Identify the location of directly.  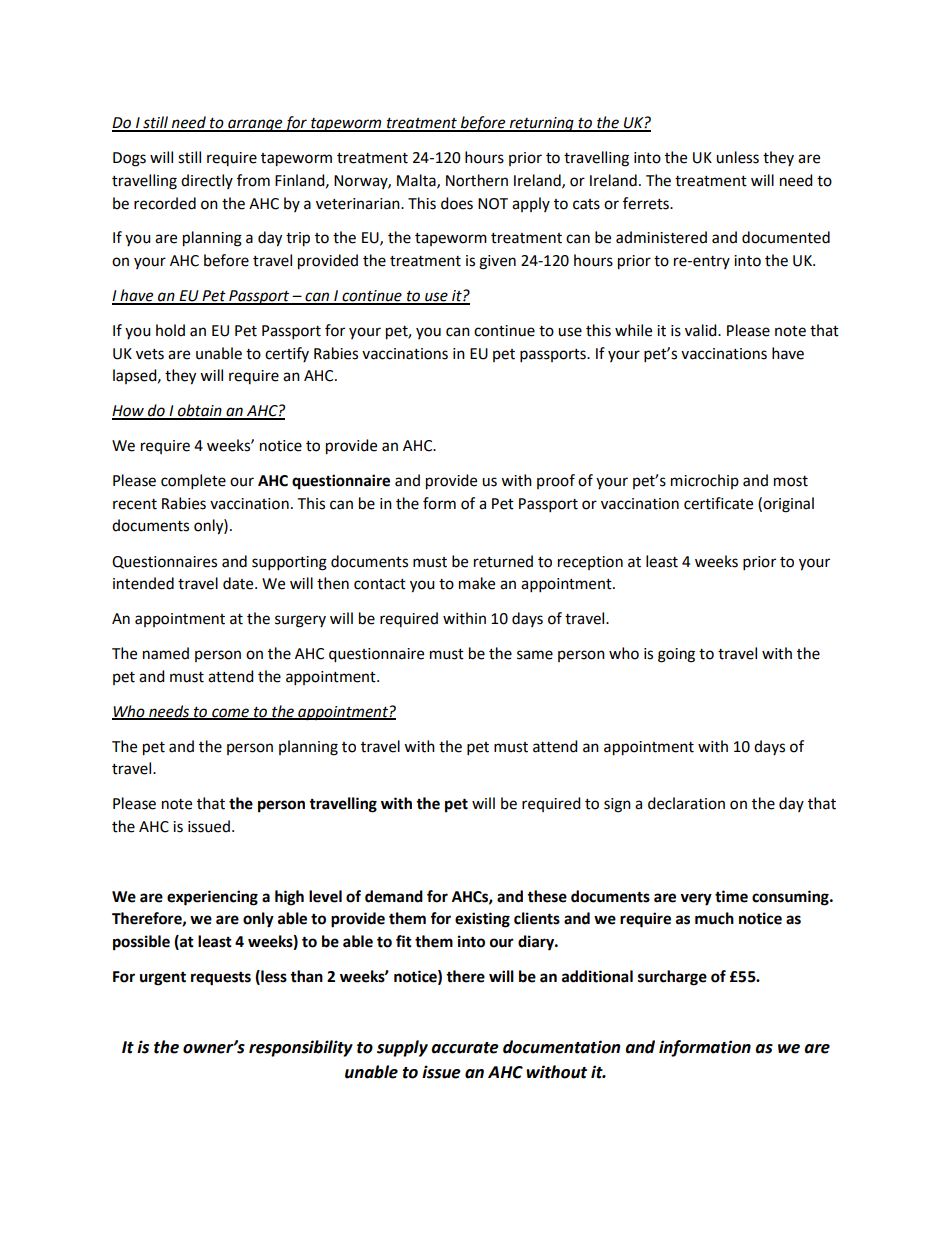
(207, 181).
